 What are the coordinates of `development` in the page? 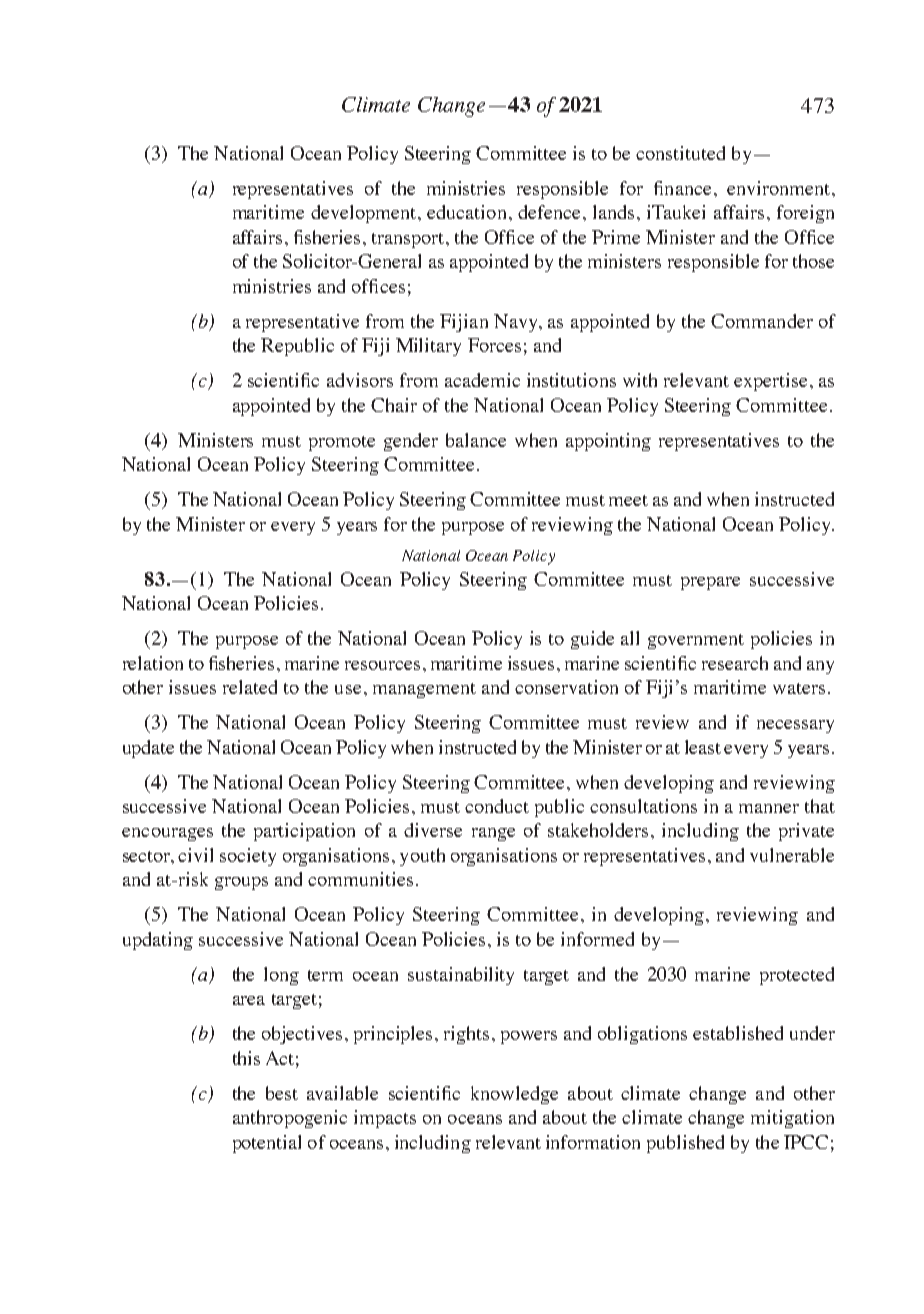 It's located at (365, 214).
